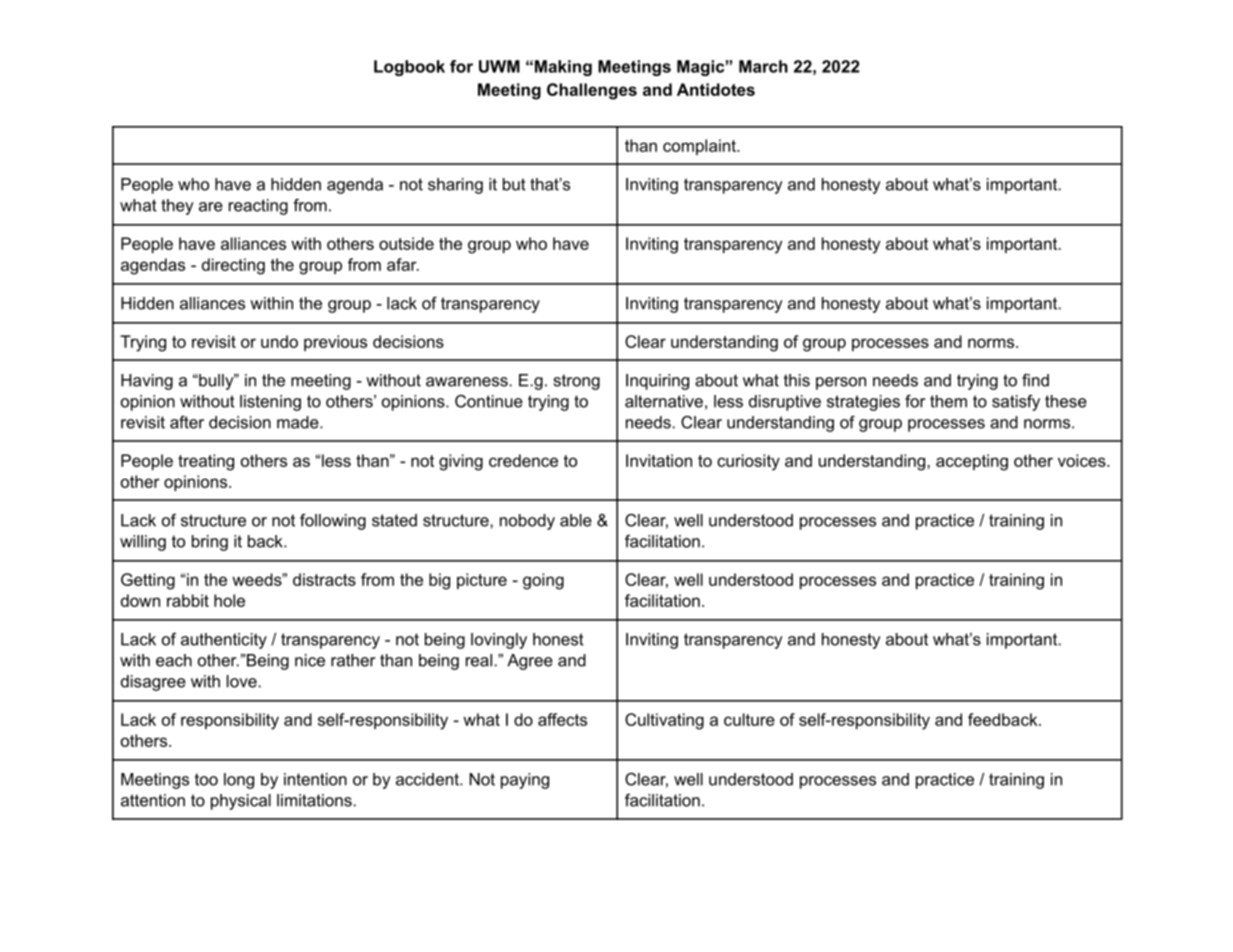 This image has height=952, width=1233. Describe the element at coordinates (239, 781) in the image. I see `long` at that location.
